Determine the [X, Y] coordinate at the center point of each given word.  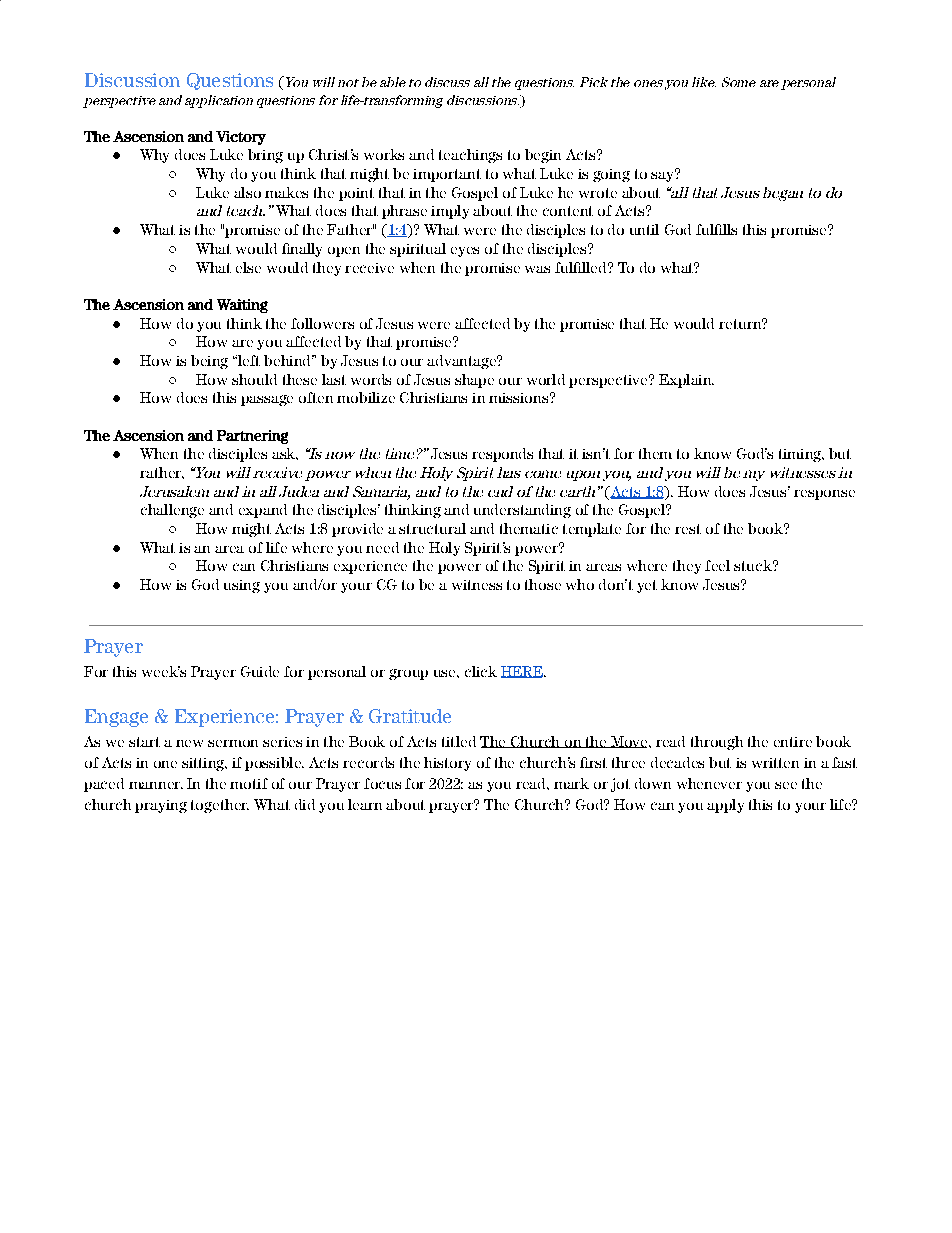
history [447, 764]
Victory [241, 138]
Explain [686, 381]
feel [717, 565]
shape [474, 381]
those [543, 584]
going [611, 175]
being [209, 362]
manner [156, 785]
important [447, 175]
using [242, 586]
